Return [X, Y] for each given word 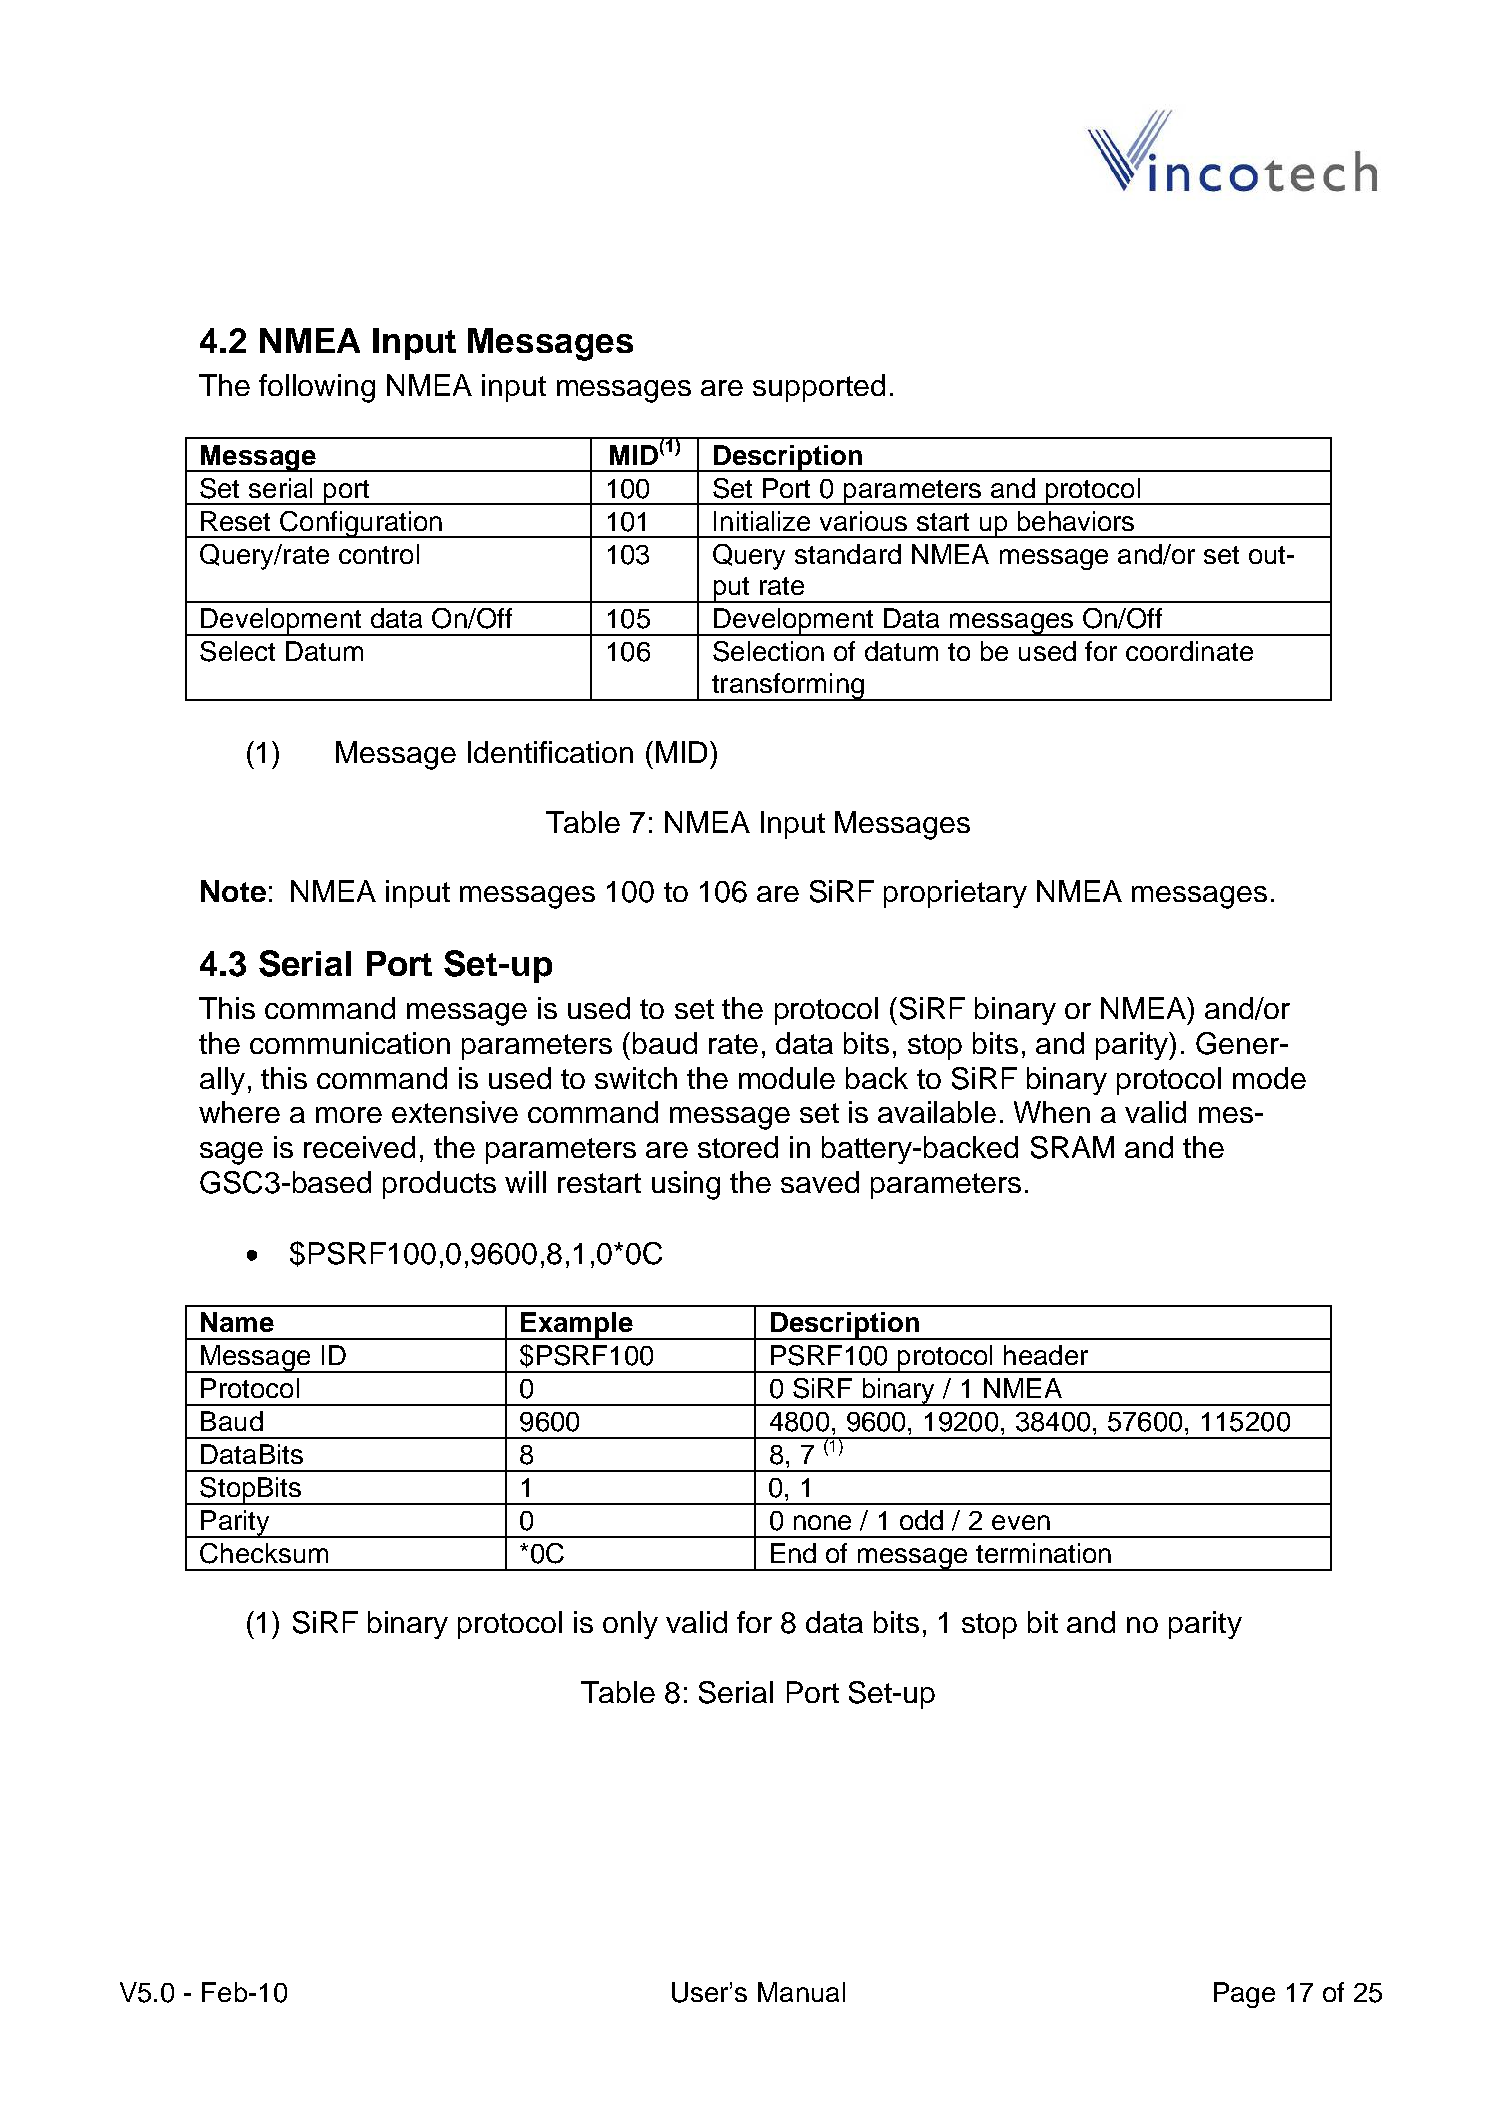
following [317, 388]
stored [738, 1147]
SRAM [1072, 1147]
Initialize [762, 521]
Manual [801, 1992]
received [359, 1147]
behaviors [1076, 521]
